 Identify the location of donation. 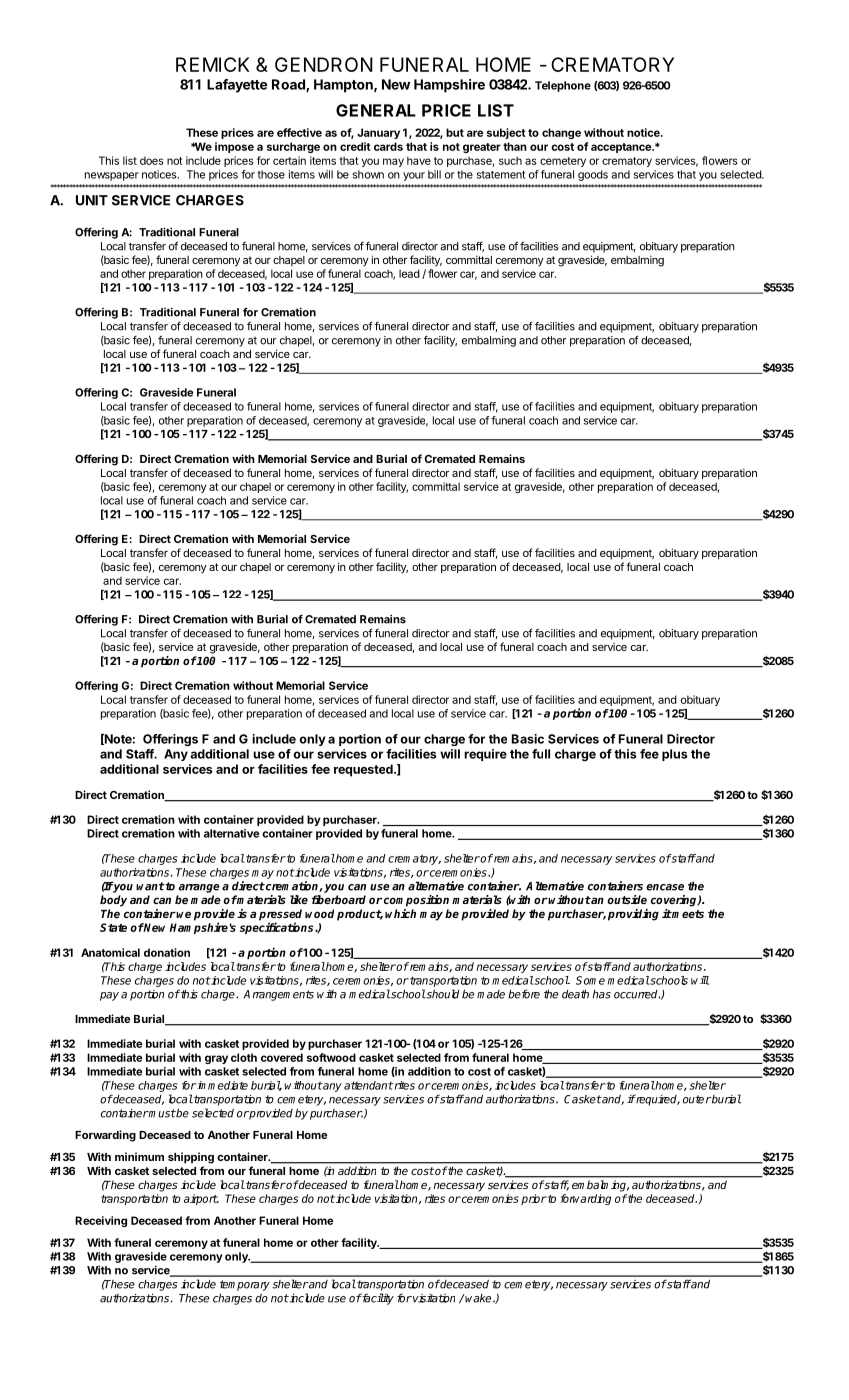
(167, 952).
